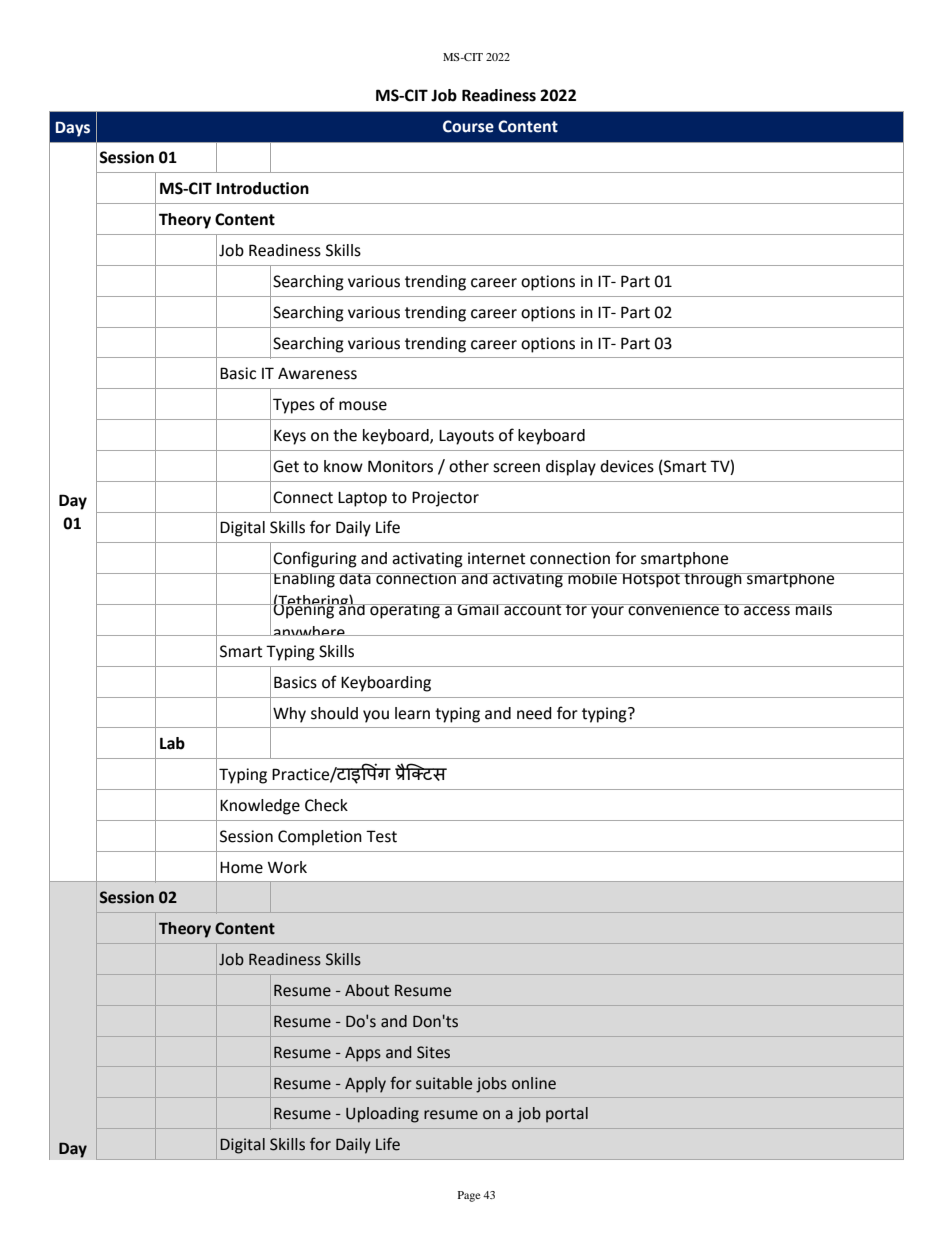  What do you see at coordinates (73, 129) in the screenshot?
I see `Days` at bounding box center [73, 129].
